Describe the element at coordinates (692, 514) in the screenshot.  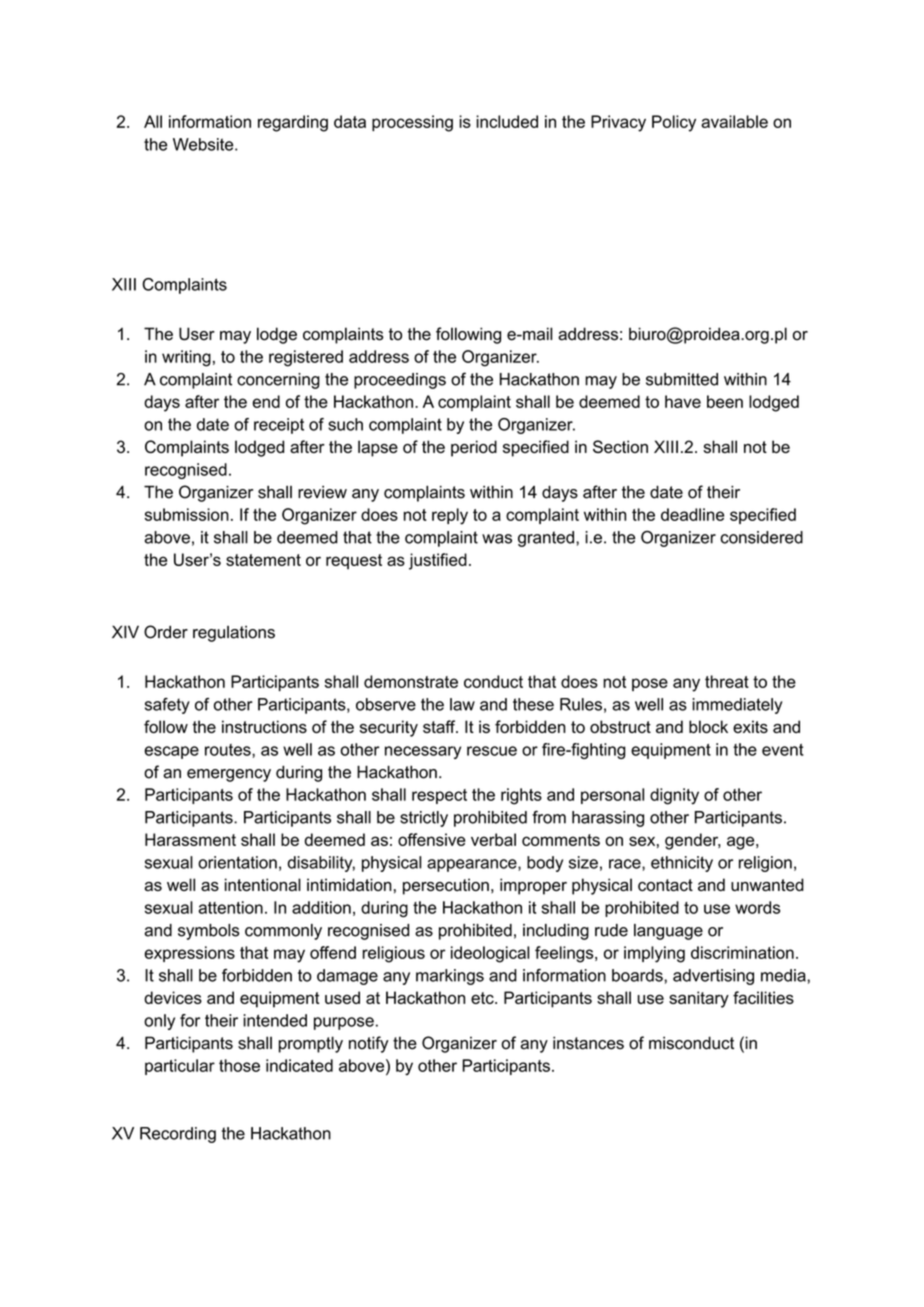
I see `deadline` at that location.
